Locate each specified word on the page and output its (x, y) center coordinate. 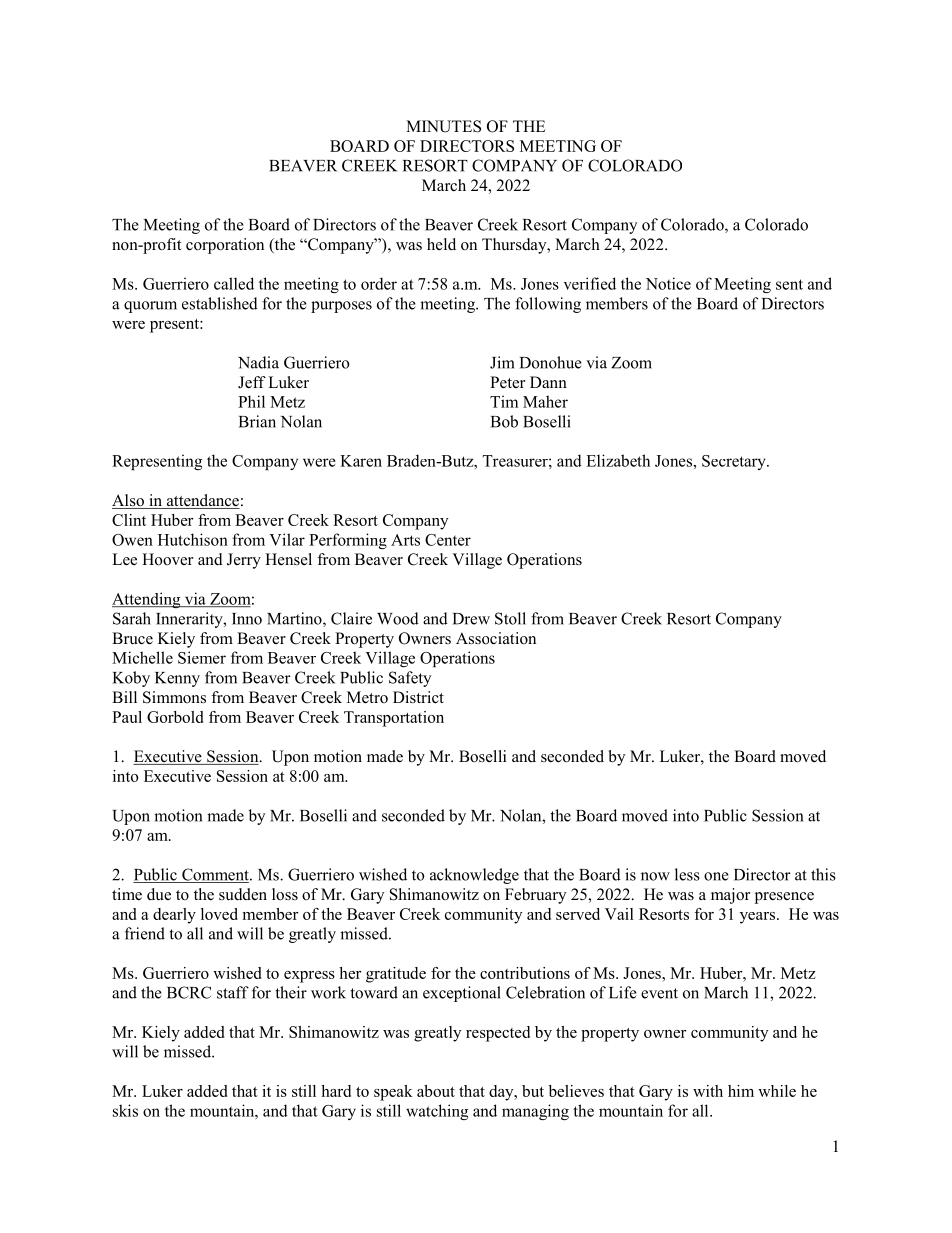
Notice (668, 283)
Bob (504, 421)
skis (125, 1110)
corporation (225, 246)
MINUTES (443, 126)
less (687, 874)
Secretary (735, 462)
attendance (202, 501)
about (436, 1091)
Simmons (174, 697)
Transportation (394, 719)
